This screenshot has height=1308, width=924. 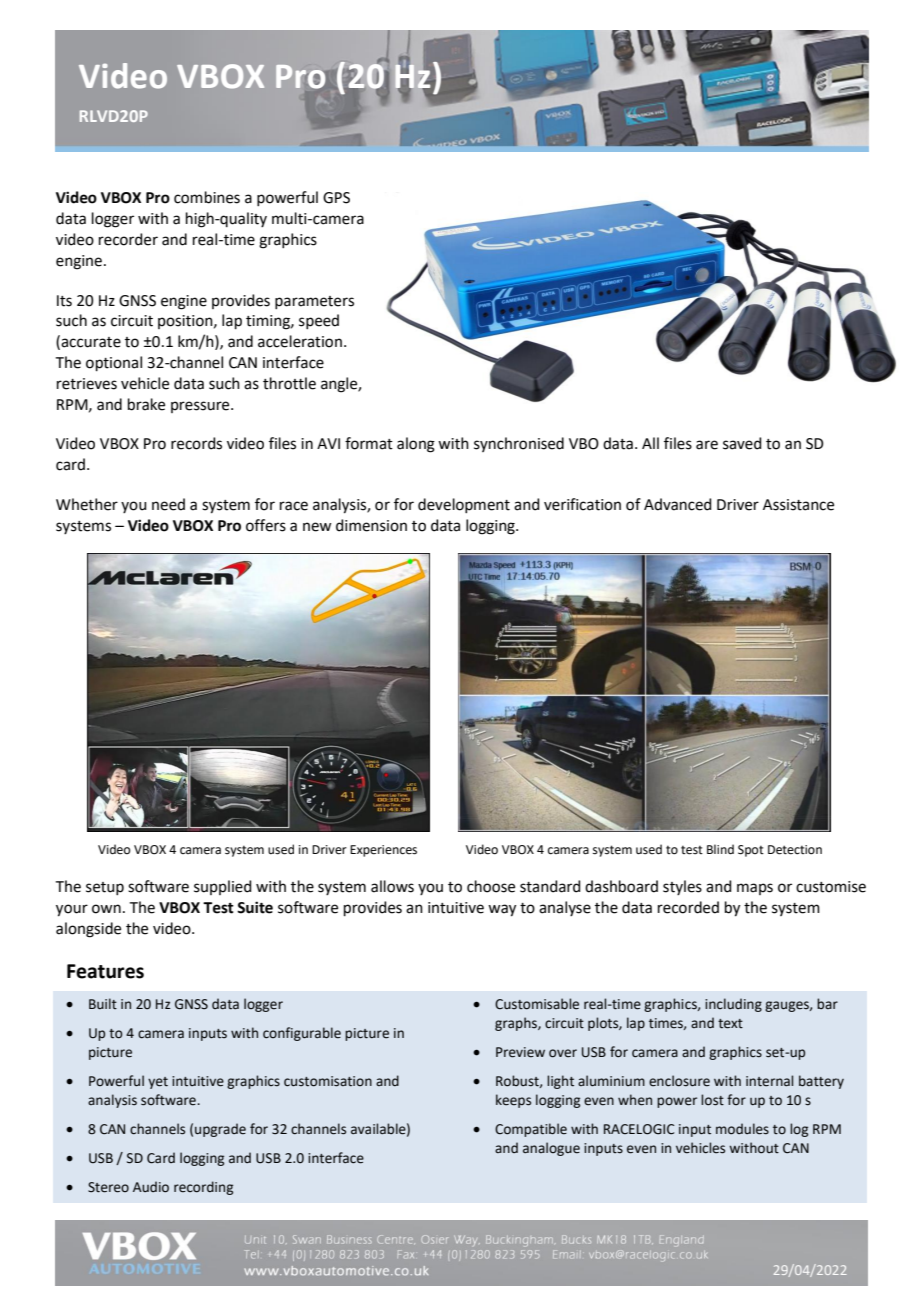 I want to click on Experiences, so click(x=383, y=851).
